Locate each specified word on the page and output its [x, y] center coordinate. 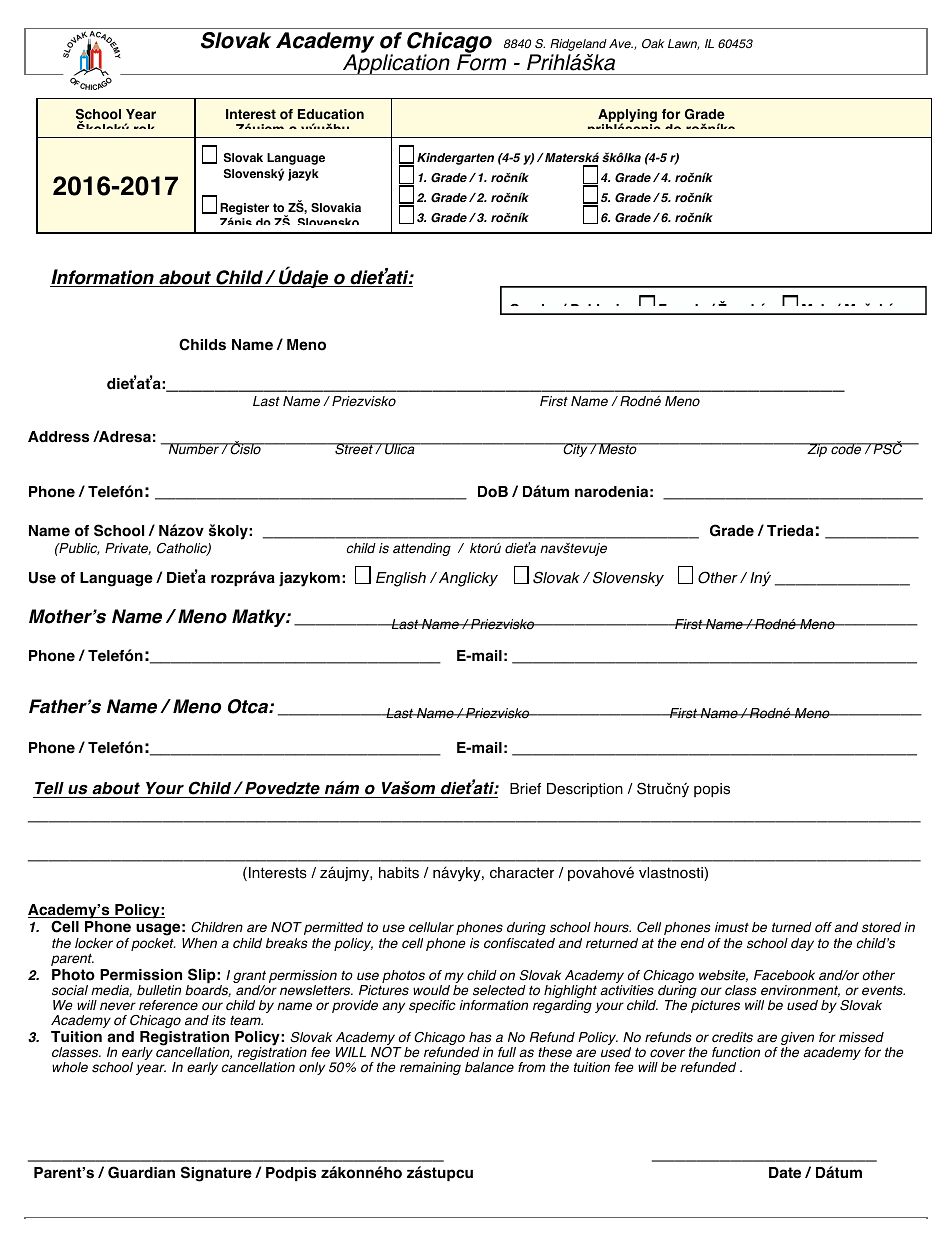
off [823, 927]
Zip [817, 450]
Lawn [683, 44]
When [199, 943]
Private [128, 549]
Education [331, 114]
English [401, 579]
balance [489, 1067]
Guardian [141, 1172]
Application [396, 63]
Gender [534, 309]
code [846, 449]
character [522, 873]
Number [193, 449]
